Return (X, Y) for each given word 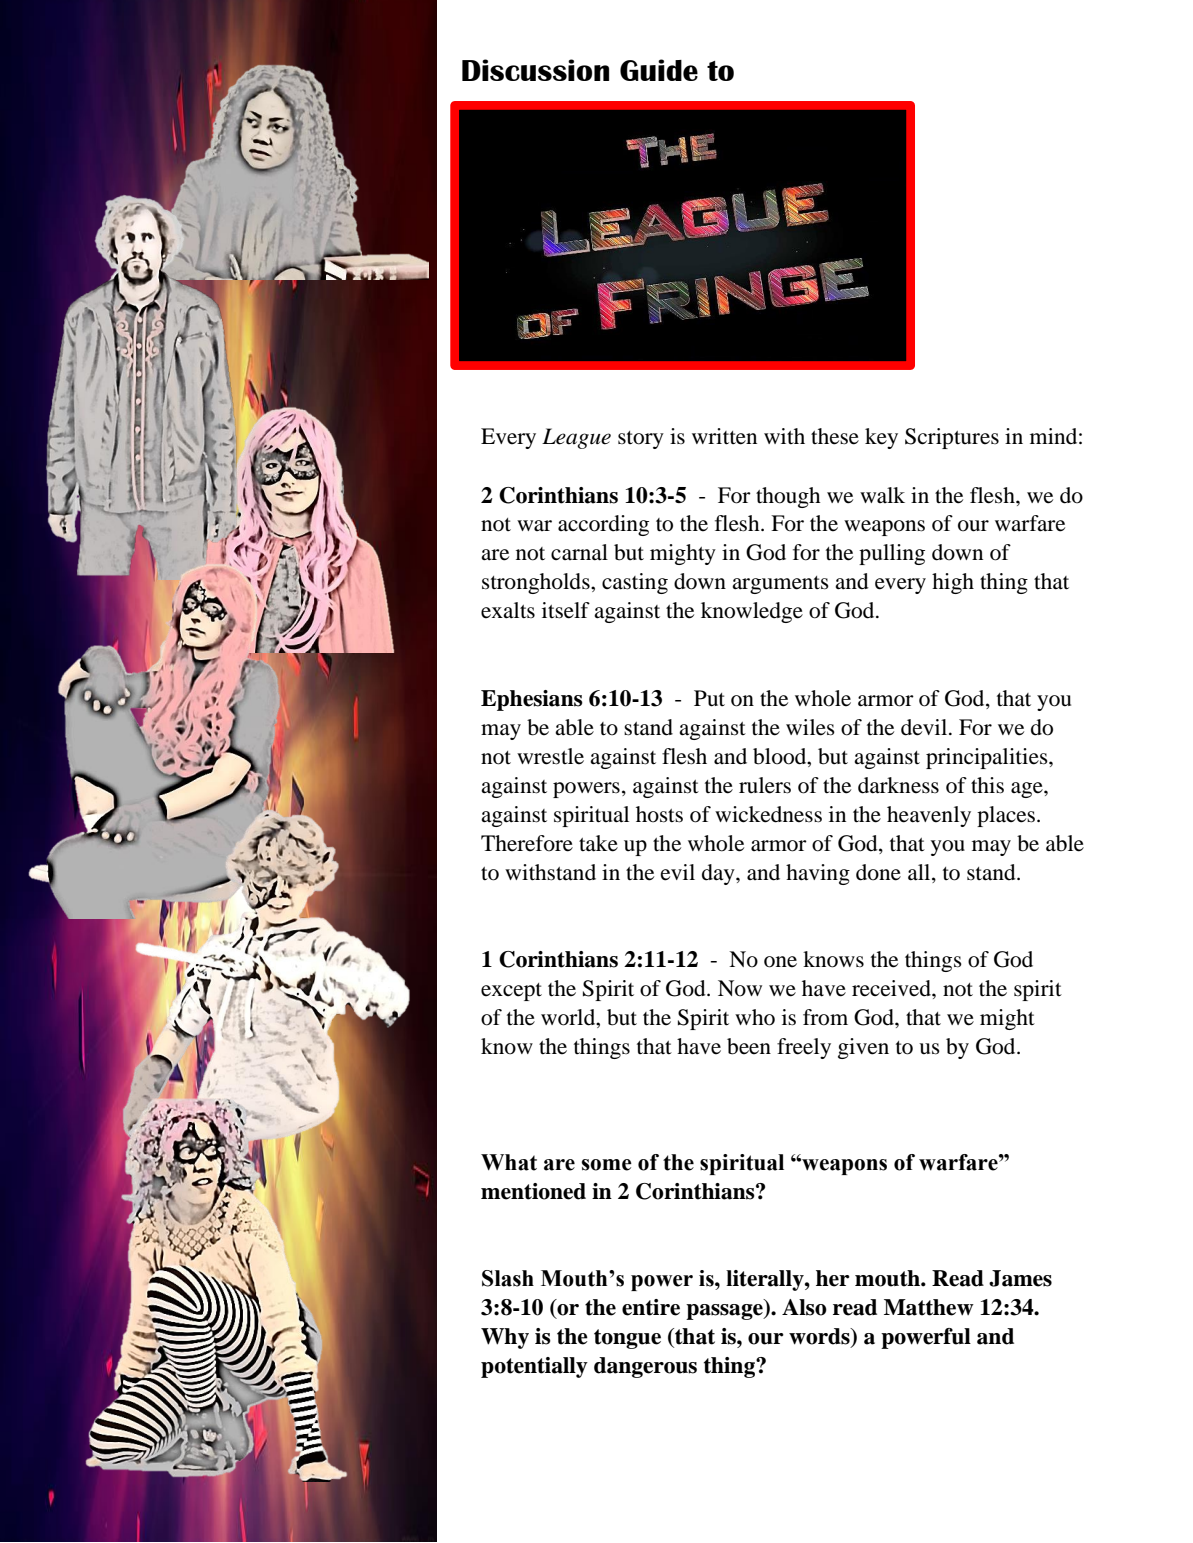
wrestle (550, 756)
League (576, 438)
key (881, 438)
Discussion (535, 70)
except (511, 992)
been (749, 1046)
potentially (534, 1367)
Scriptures (952, 438)
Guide (659, 70)
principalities (988, 758)
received (892, 988)
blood (781, 756)
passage (725, 1312)
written (724, 436)
